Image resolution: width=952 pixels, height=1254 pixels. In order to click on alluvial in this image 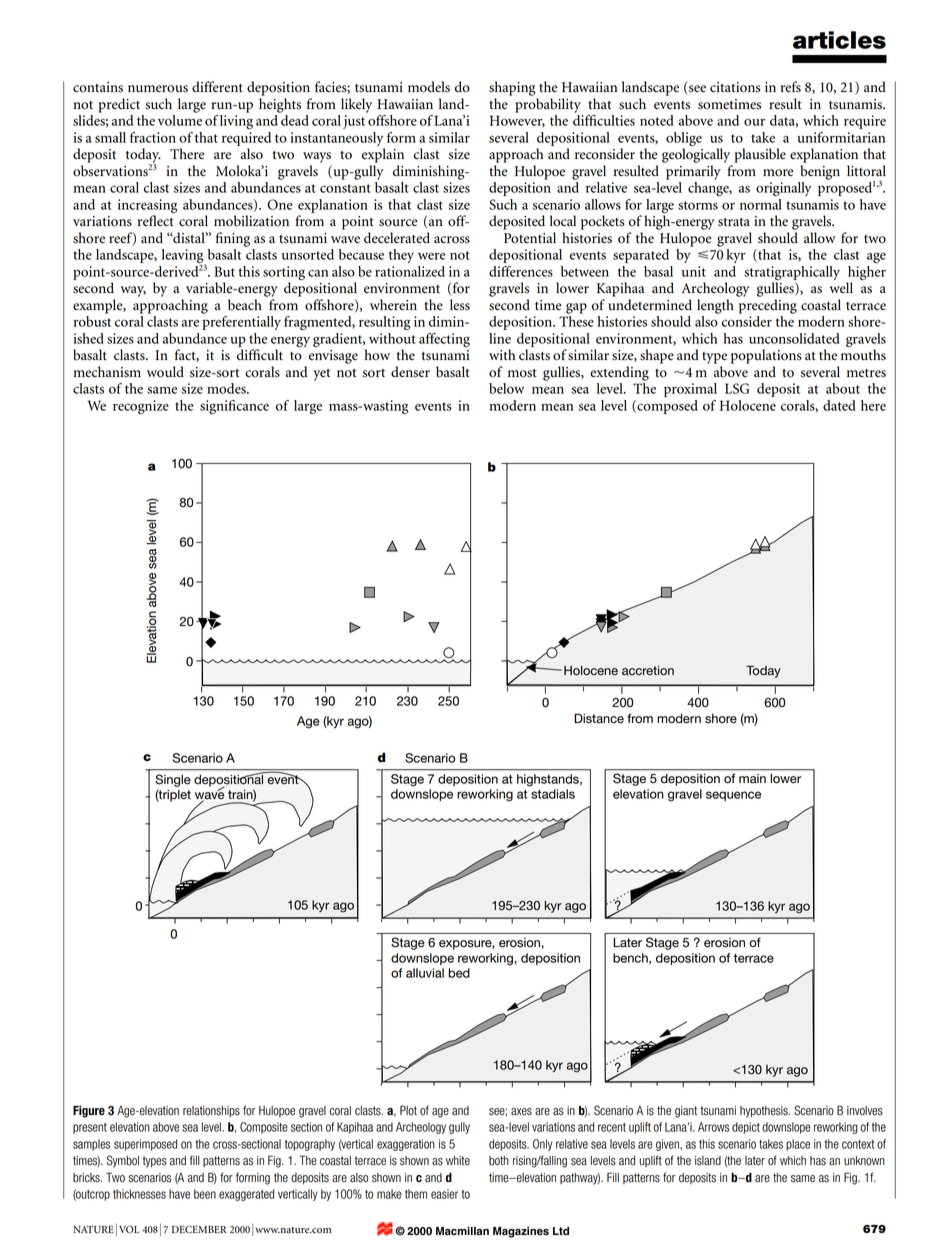, I will do `click(425, 973)`.
